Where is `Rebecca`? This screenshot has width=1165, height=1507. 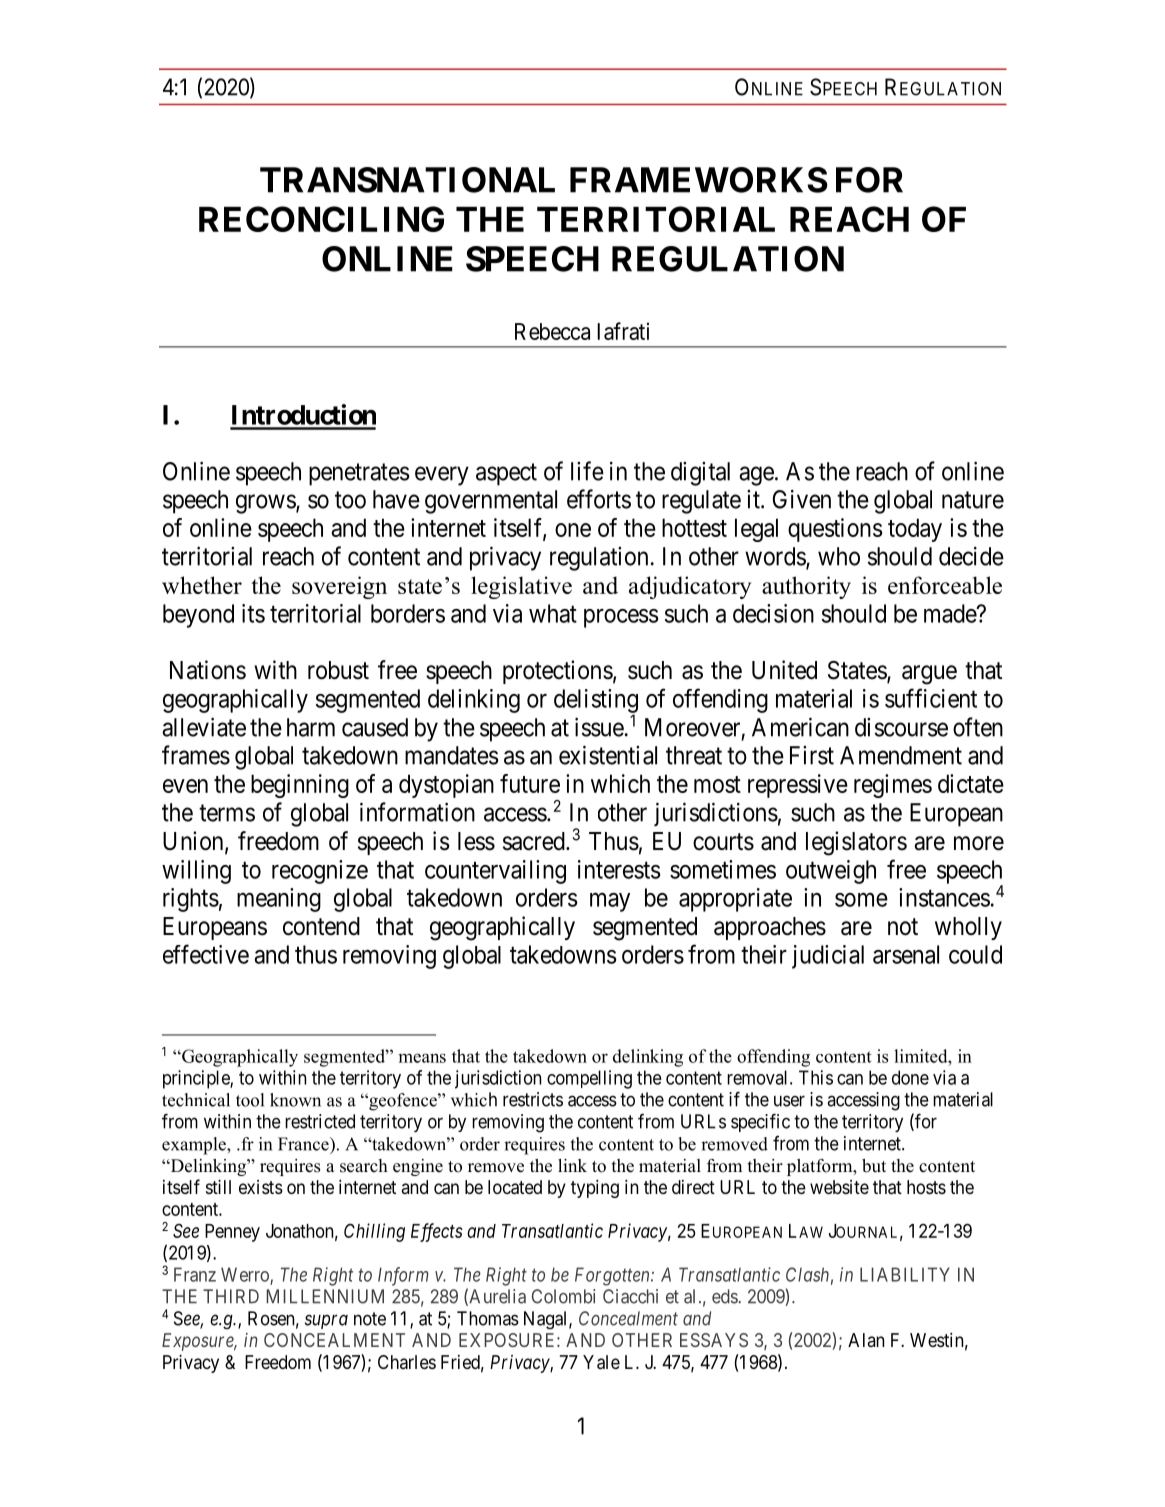
Rebecca is located at coordinates (552, 331).
